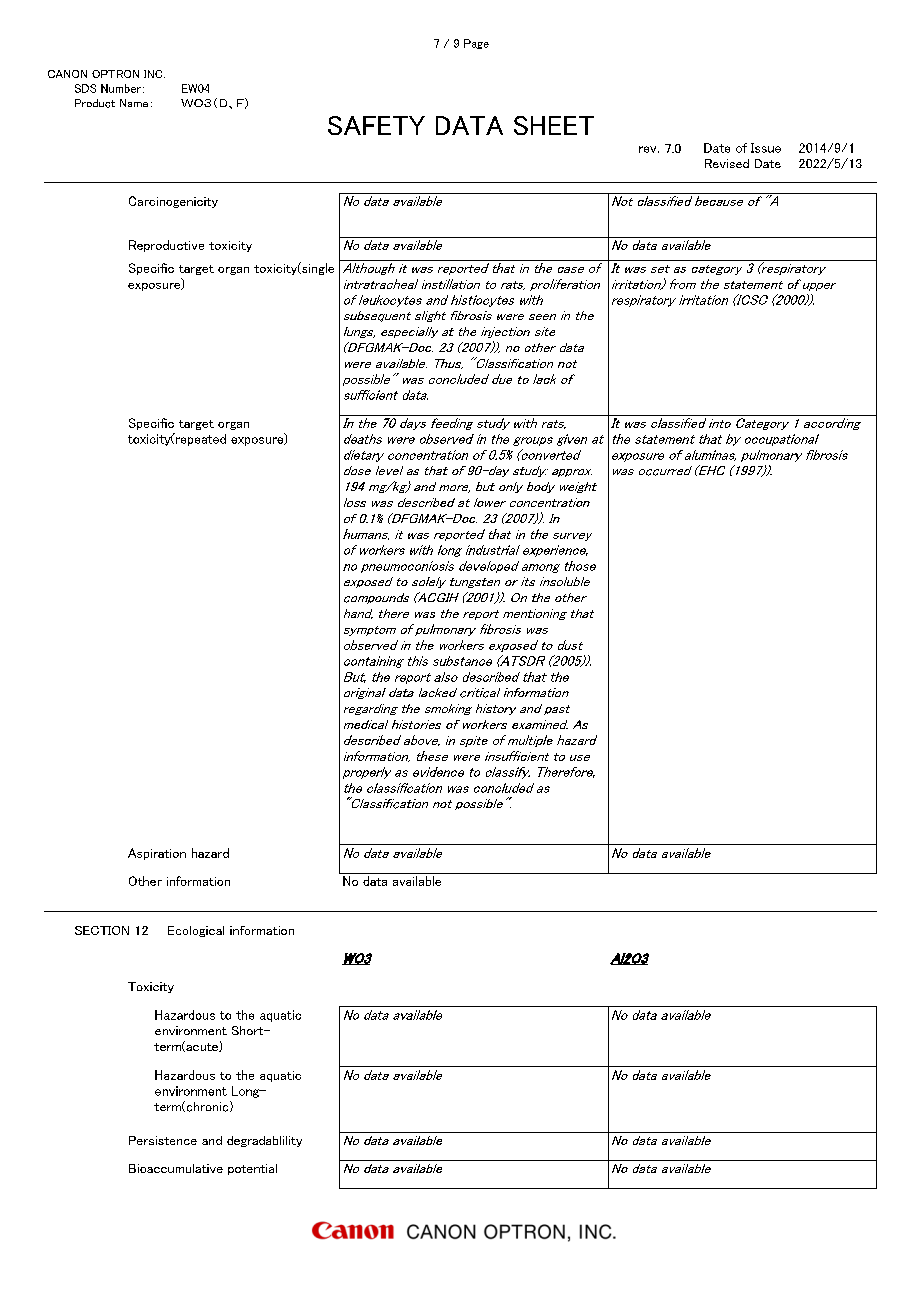 This screenshot has width=924, height=1308. Describe the element at coordinates (727, 163) in the screenshot. I see `Revised` at that location.
